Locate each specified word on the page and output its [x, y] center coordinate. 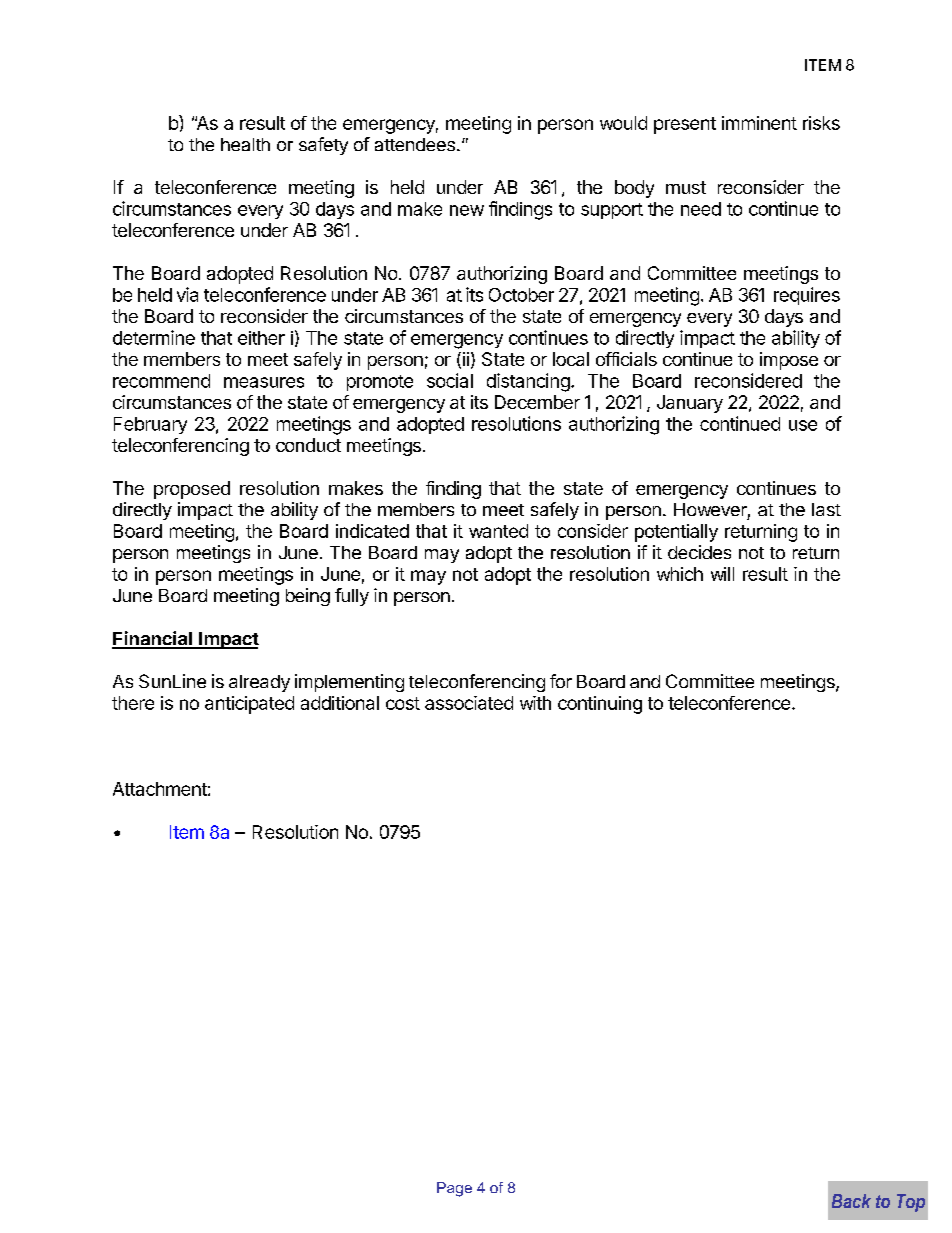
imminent [759, 123]
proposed [192, 490]
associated [469, 703]
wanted [498, 531]
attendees [415, 144]
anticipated [249, 705]
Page [454, 1189]
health [245, 144]
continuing [600, 705]
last [826, 509]
